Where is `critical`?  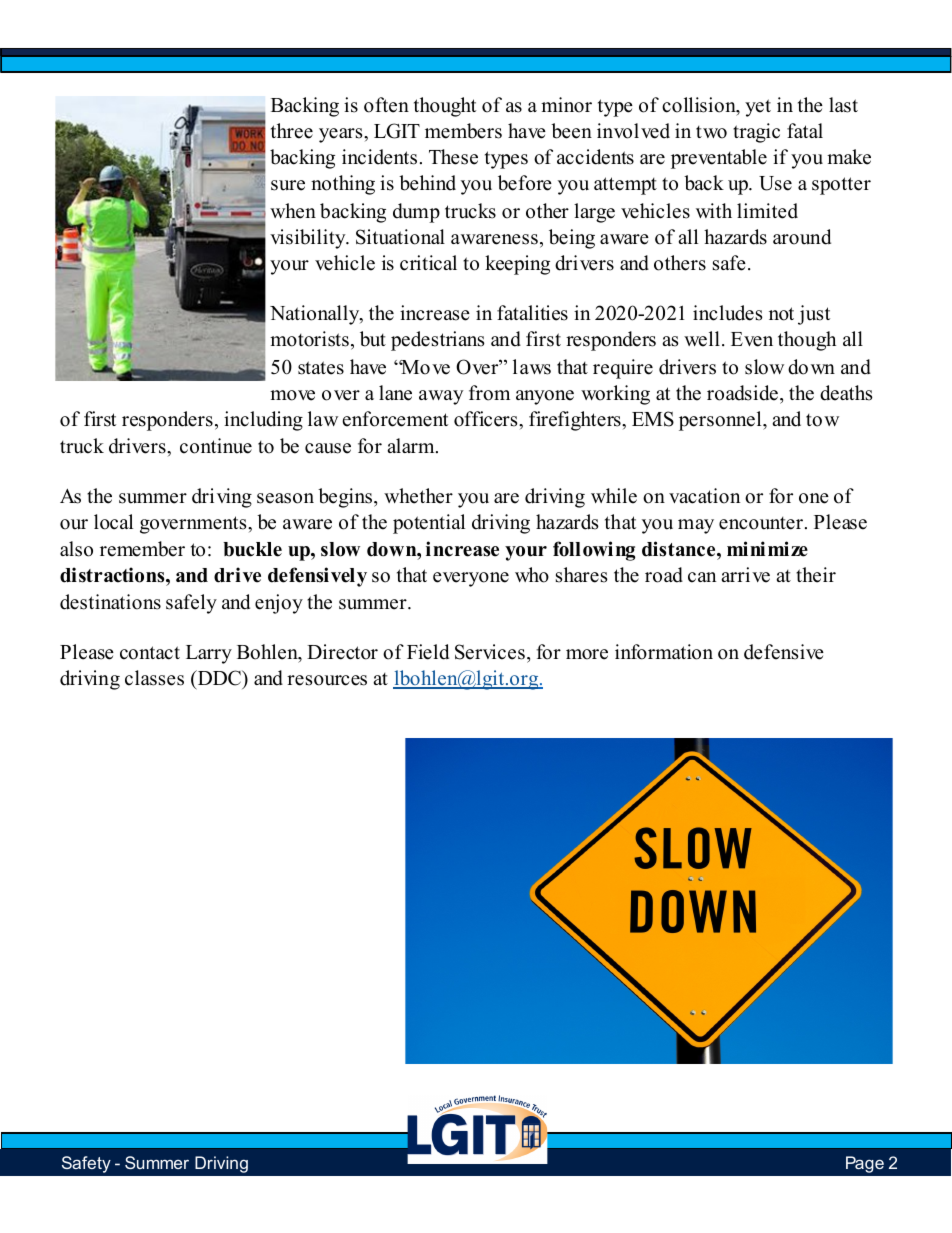
critical is located at coordinates (428, 263).
